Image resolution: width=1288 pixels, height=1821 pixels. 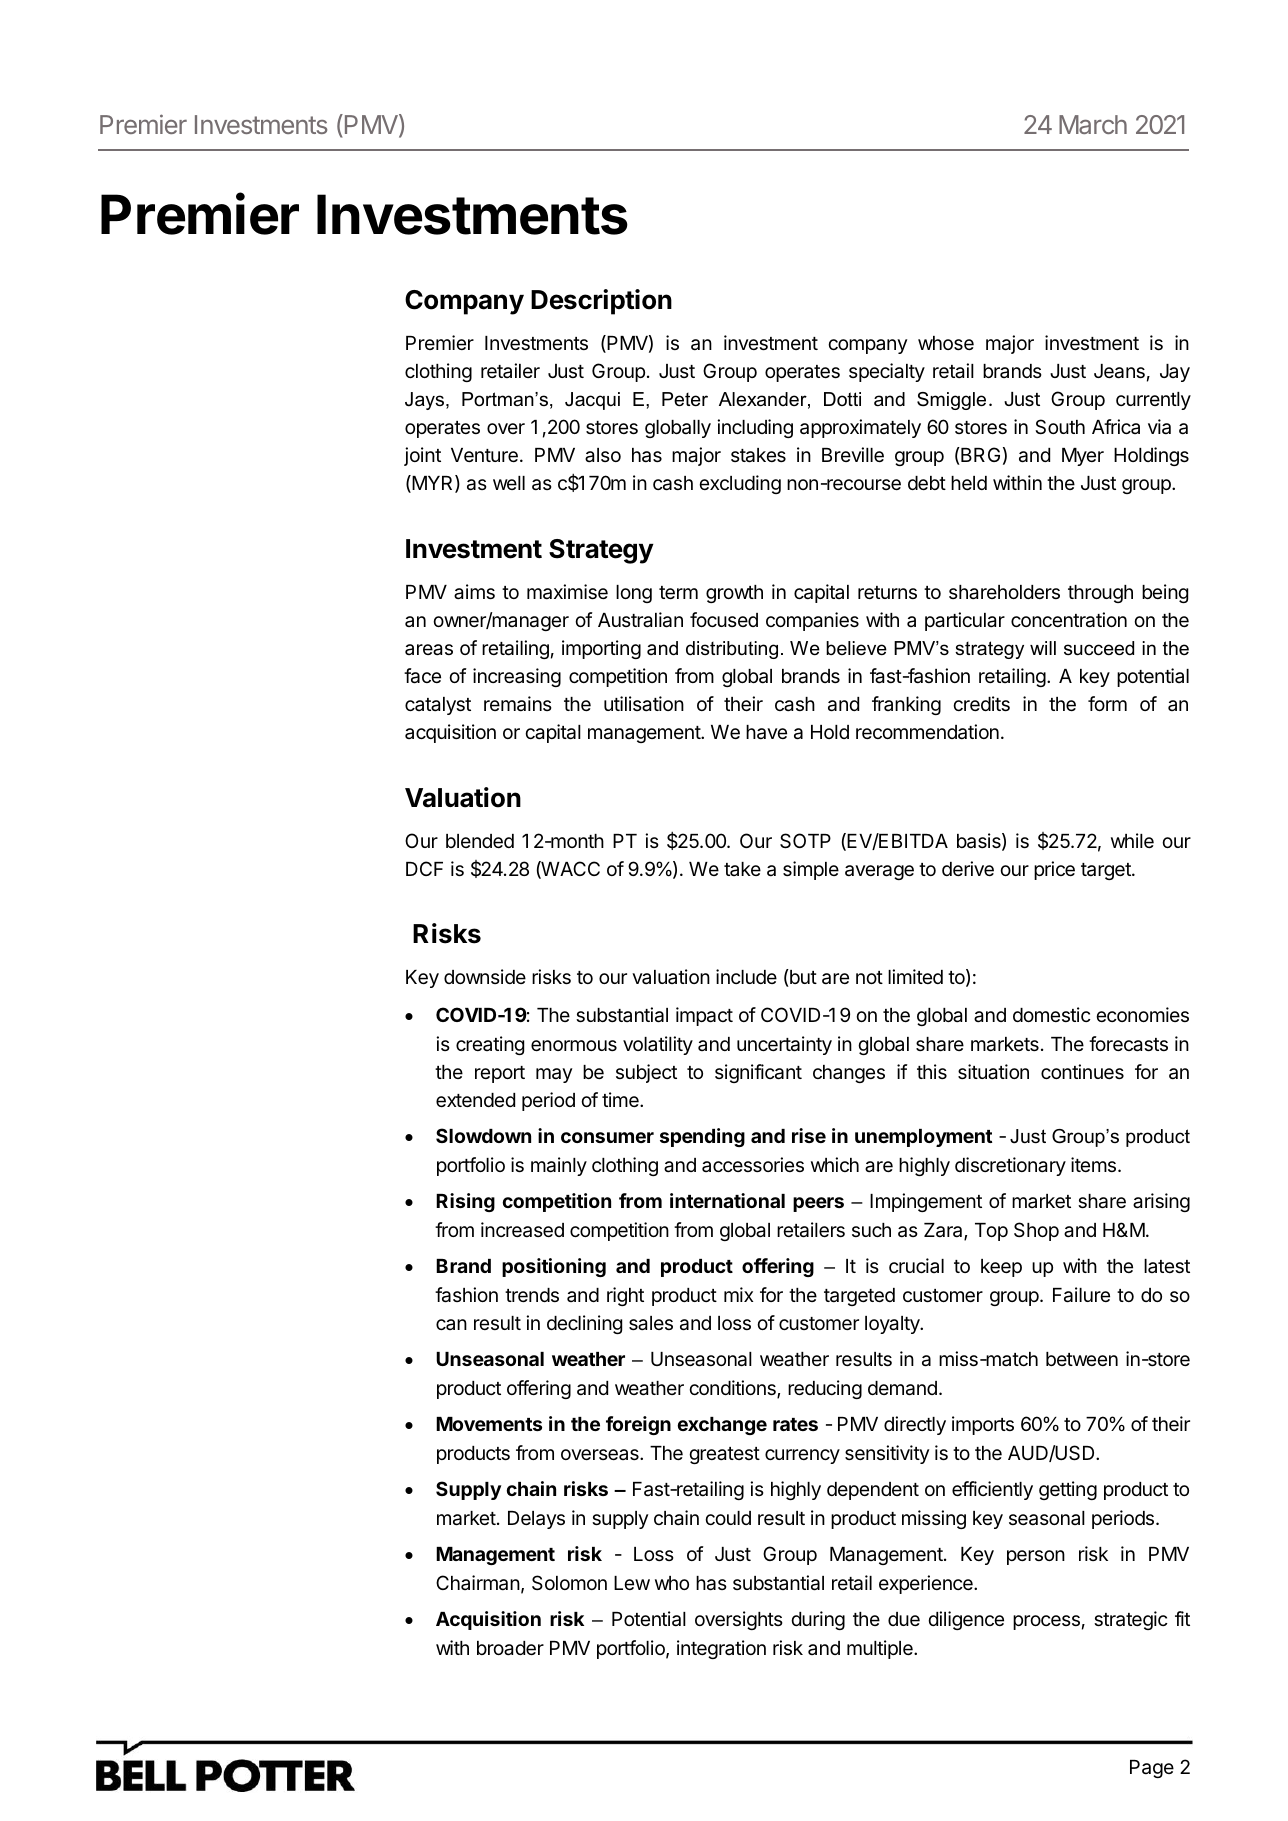 I want to click on specialty, so click(x=887, y=372).
